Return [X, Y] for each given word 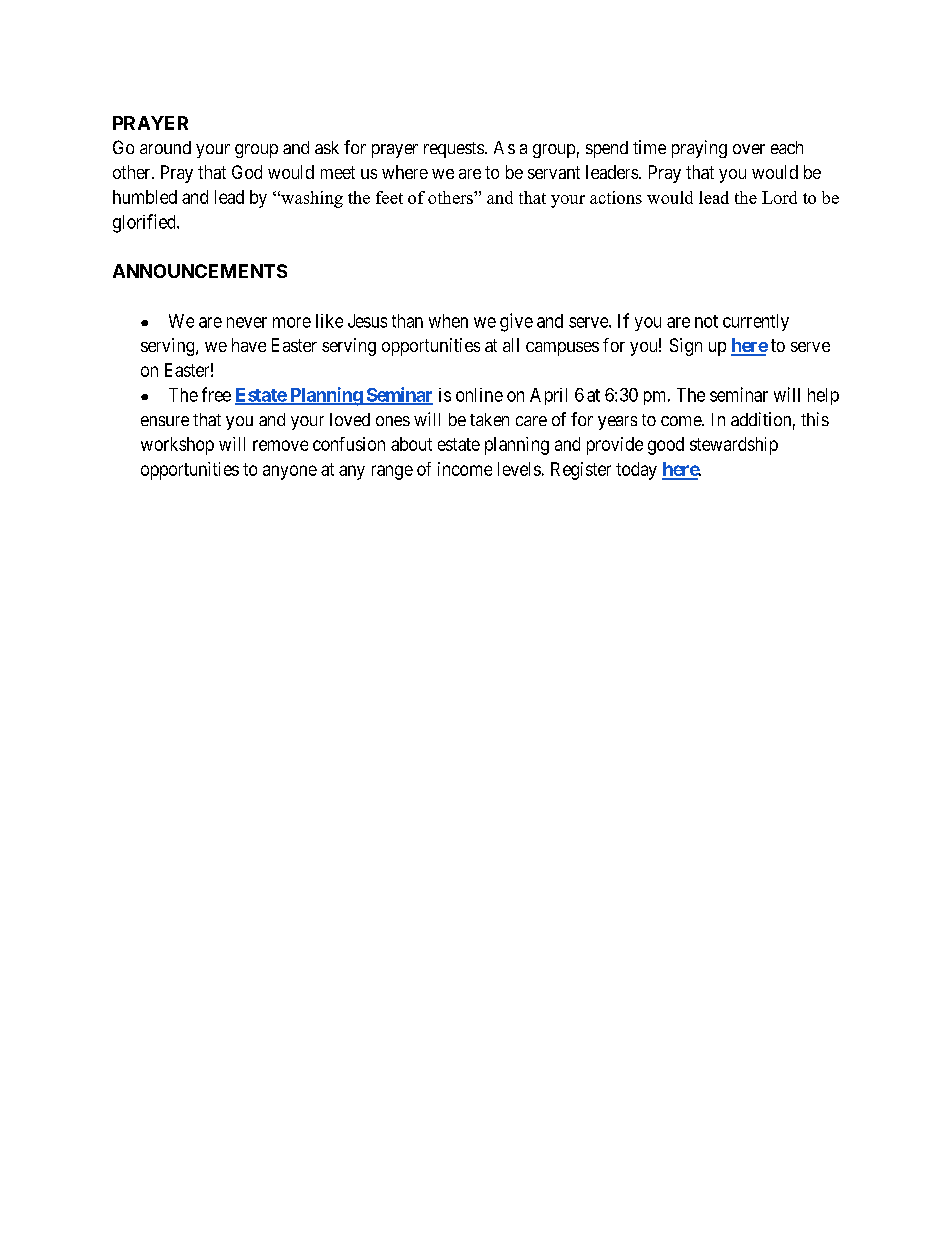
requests [454, 150]
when [448, 321]
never [247, 322]
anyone [290, 472]
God [247, 172]
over [749, 149]
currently [756, 322]
